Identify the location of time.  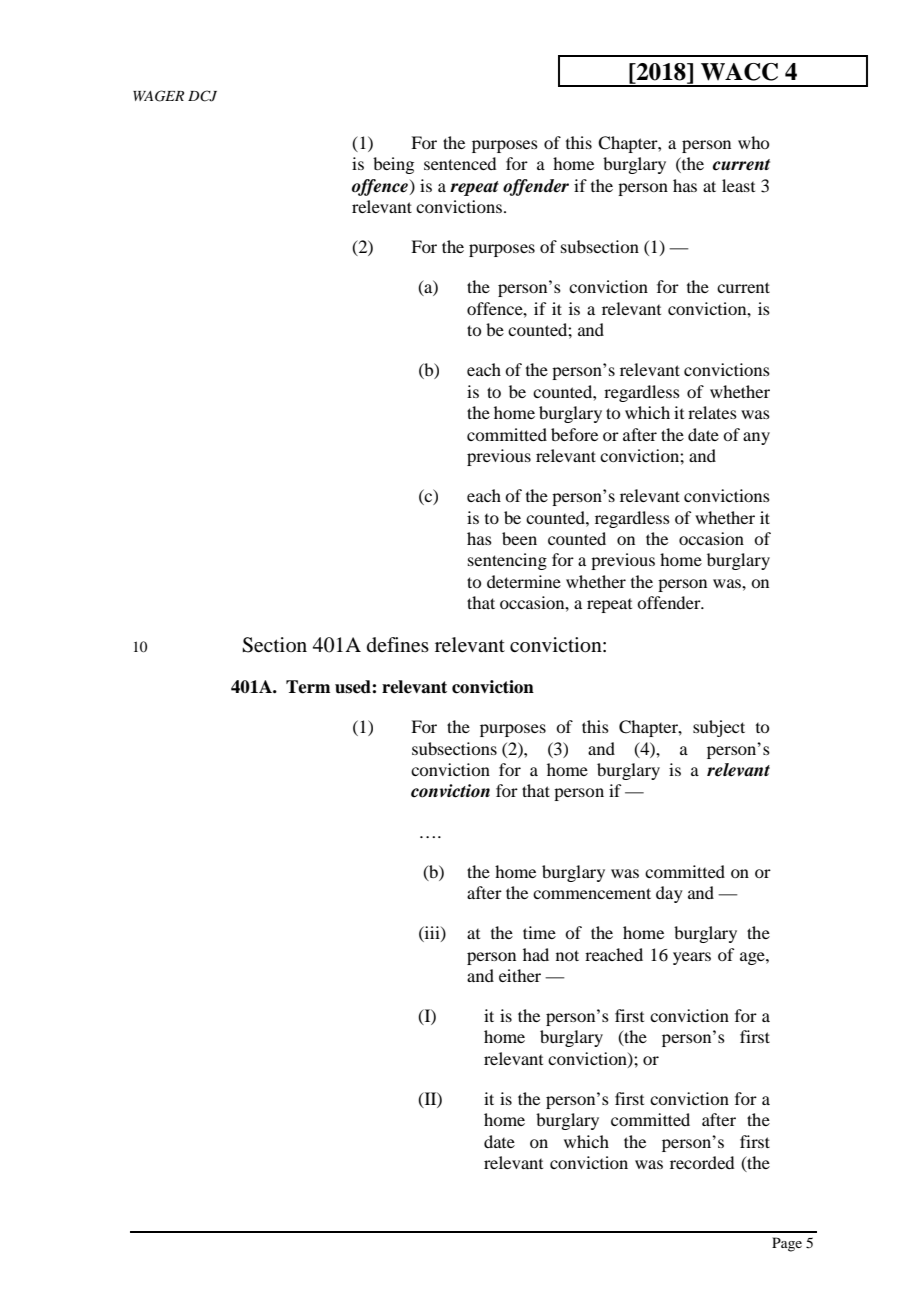
(539, 932).
